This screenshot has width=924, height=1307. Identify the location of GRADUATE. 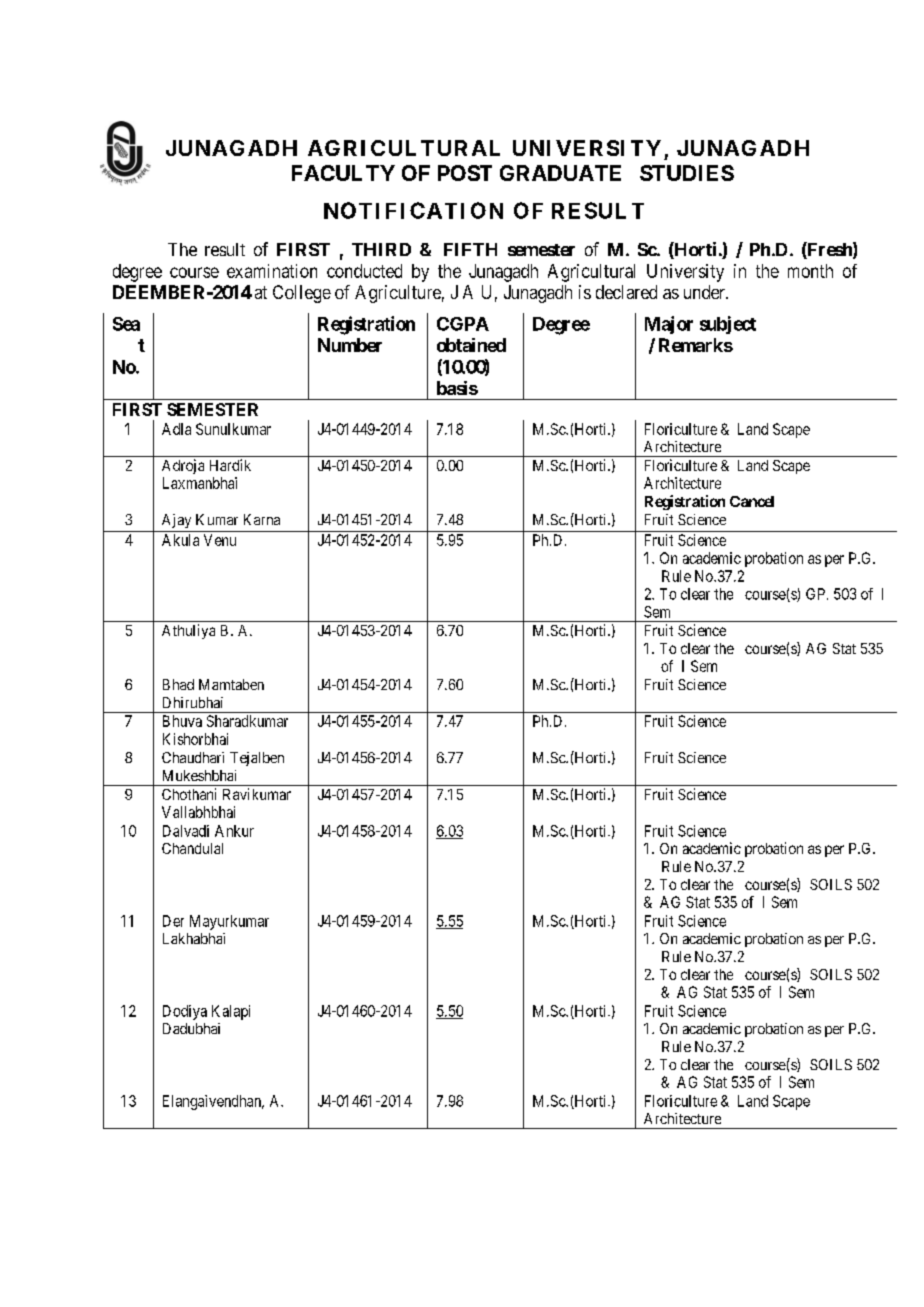
(560, 173).
